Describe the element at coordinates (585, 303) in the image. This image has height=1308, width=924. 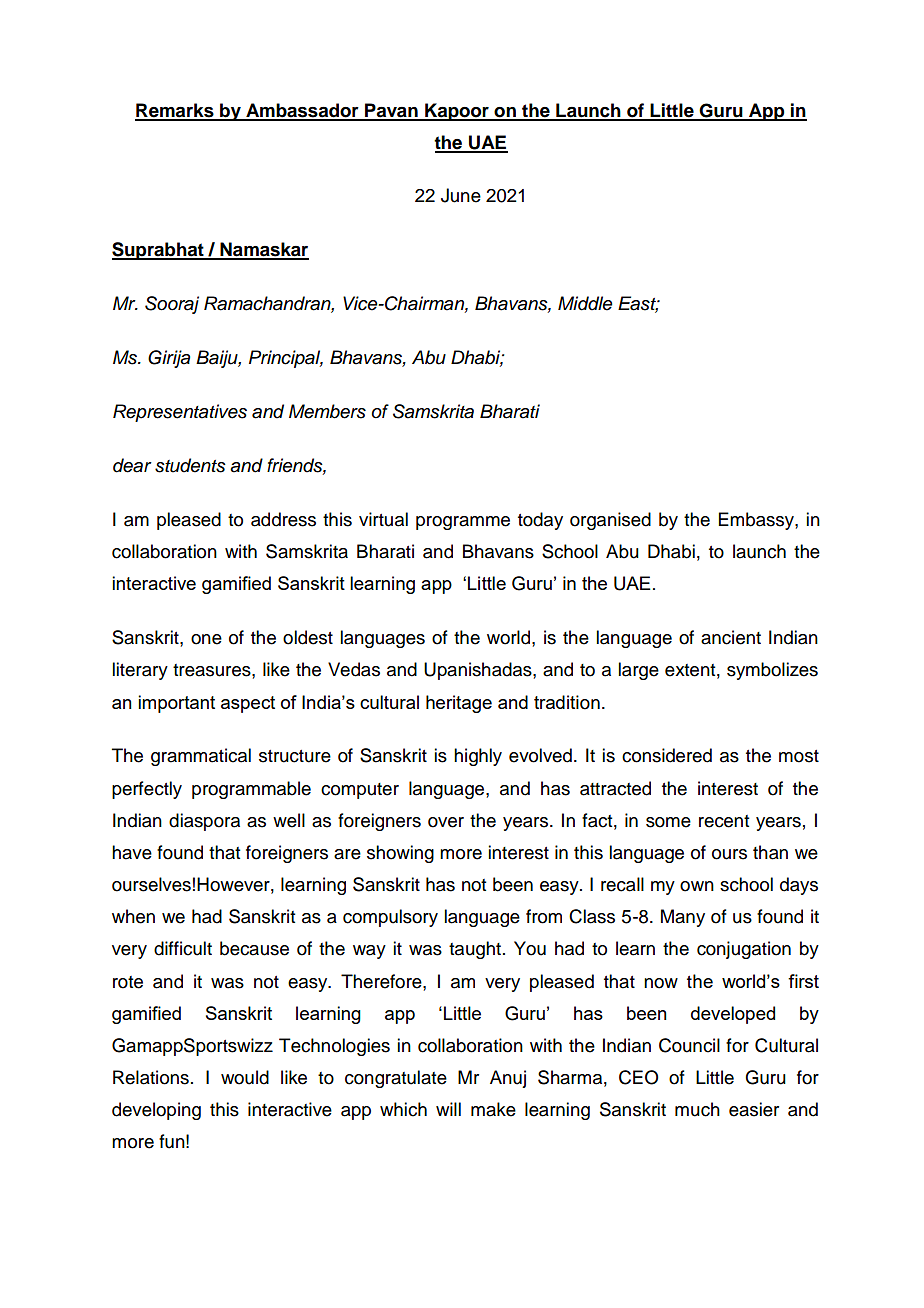
I see `Middle` at that location.
